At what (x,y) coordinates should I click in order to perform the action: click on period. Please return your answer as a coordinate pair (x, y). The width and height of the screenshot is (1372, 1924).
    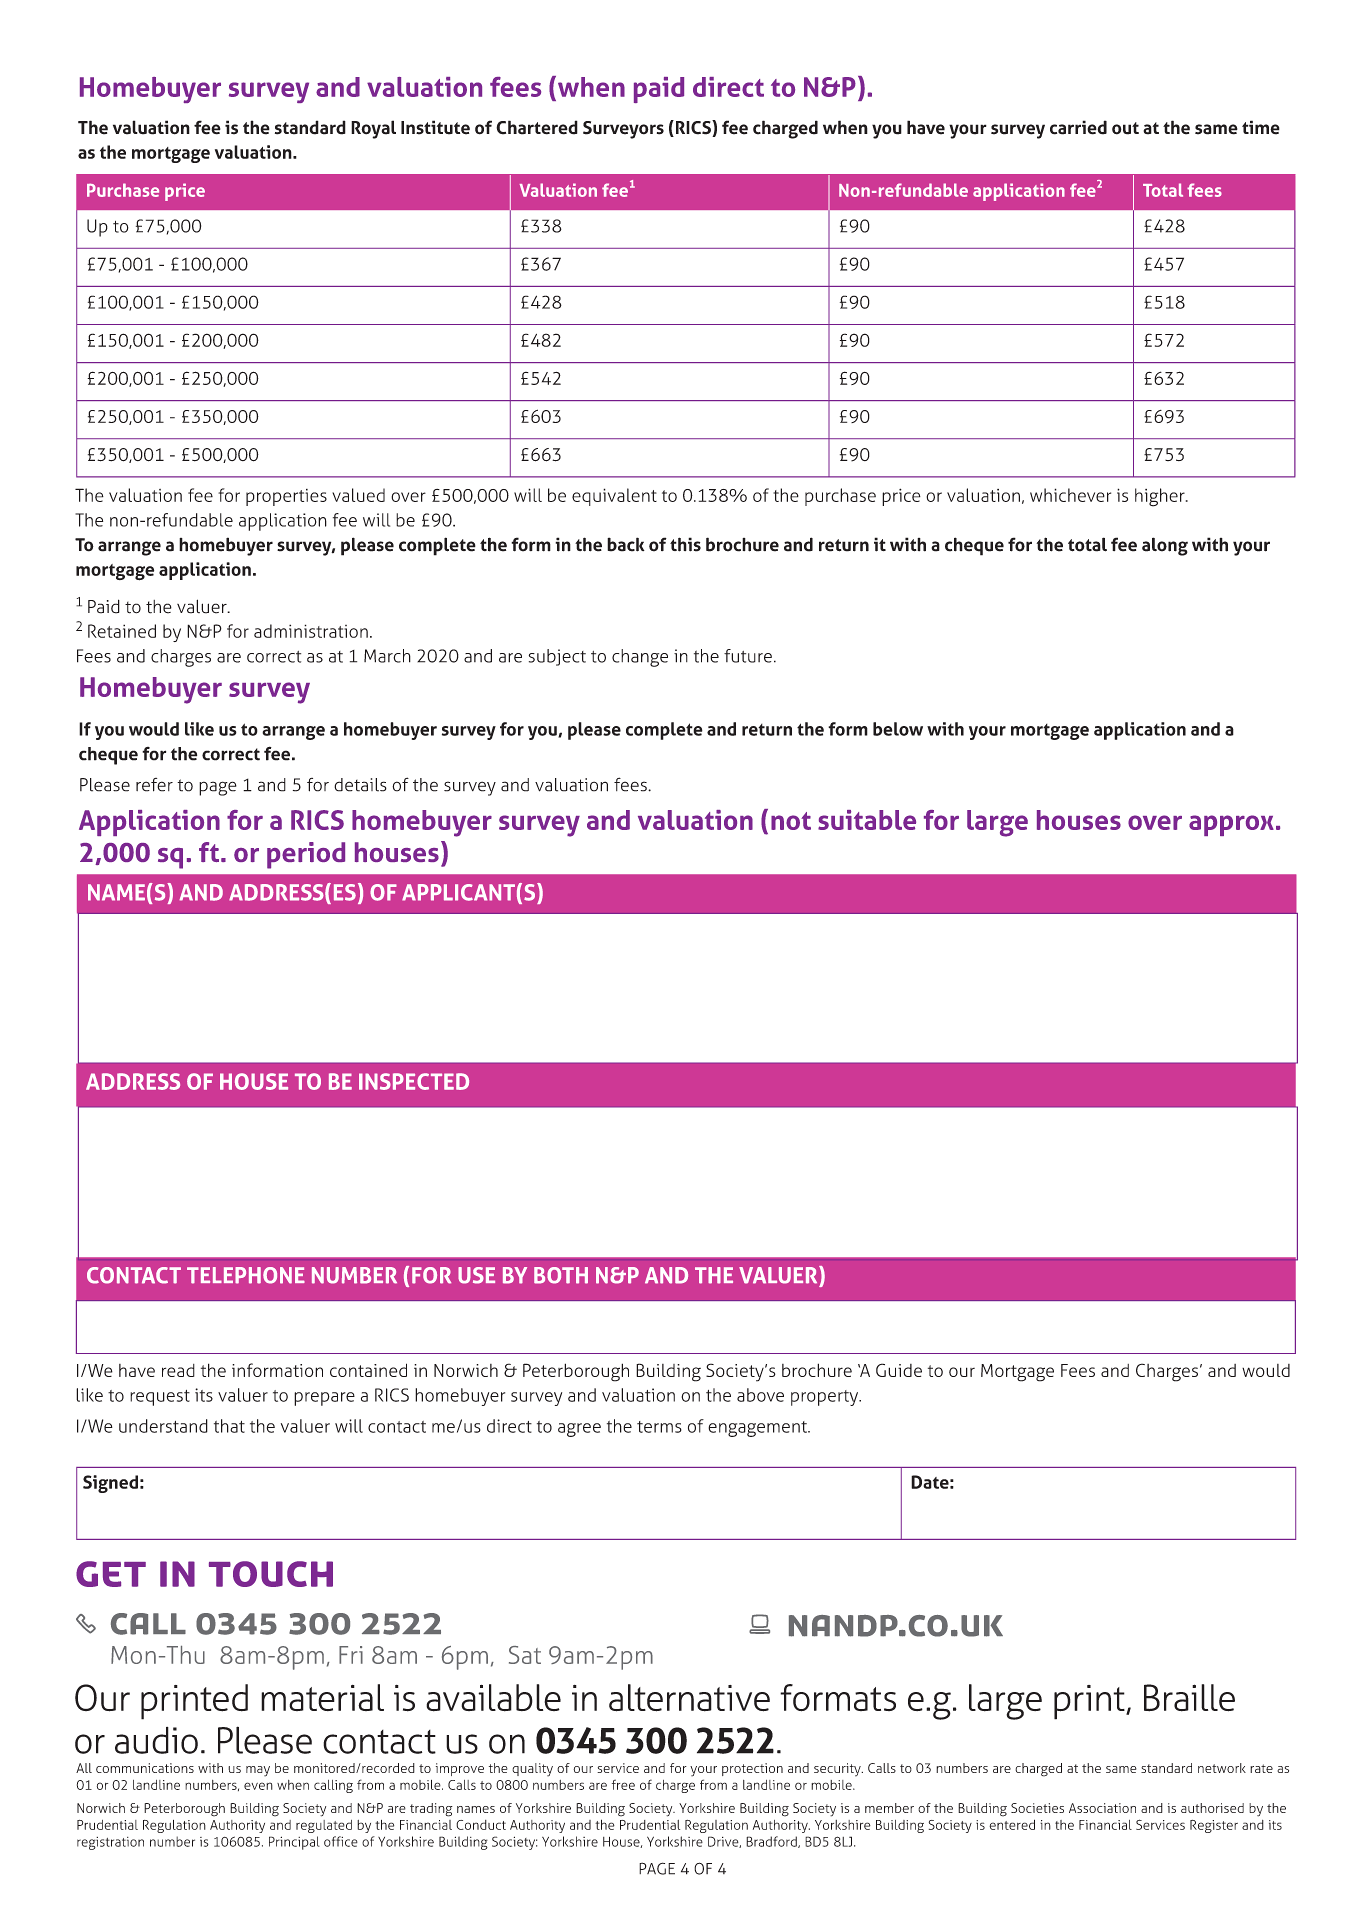
    Looking at the image, I should click on (306, 855).
